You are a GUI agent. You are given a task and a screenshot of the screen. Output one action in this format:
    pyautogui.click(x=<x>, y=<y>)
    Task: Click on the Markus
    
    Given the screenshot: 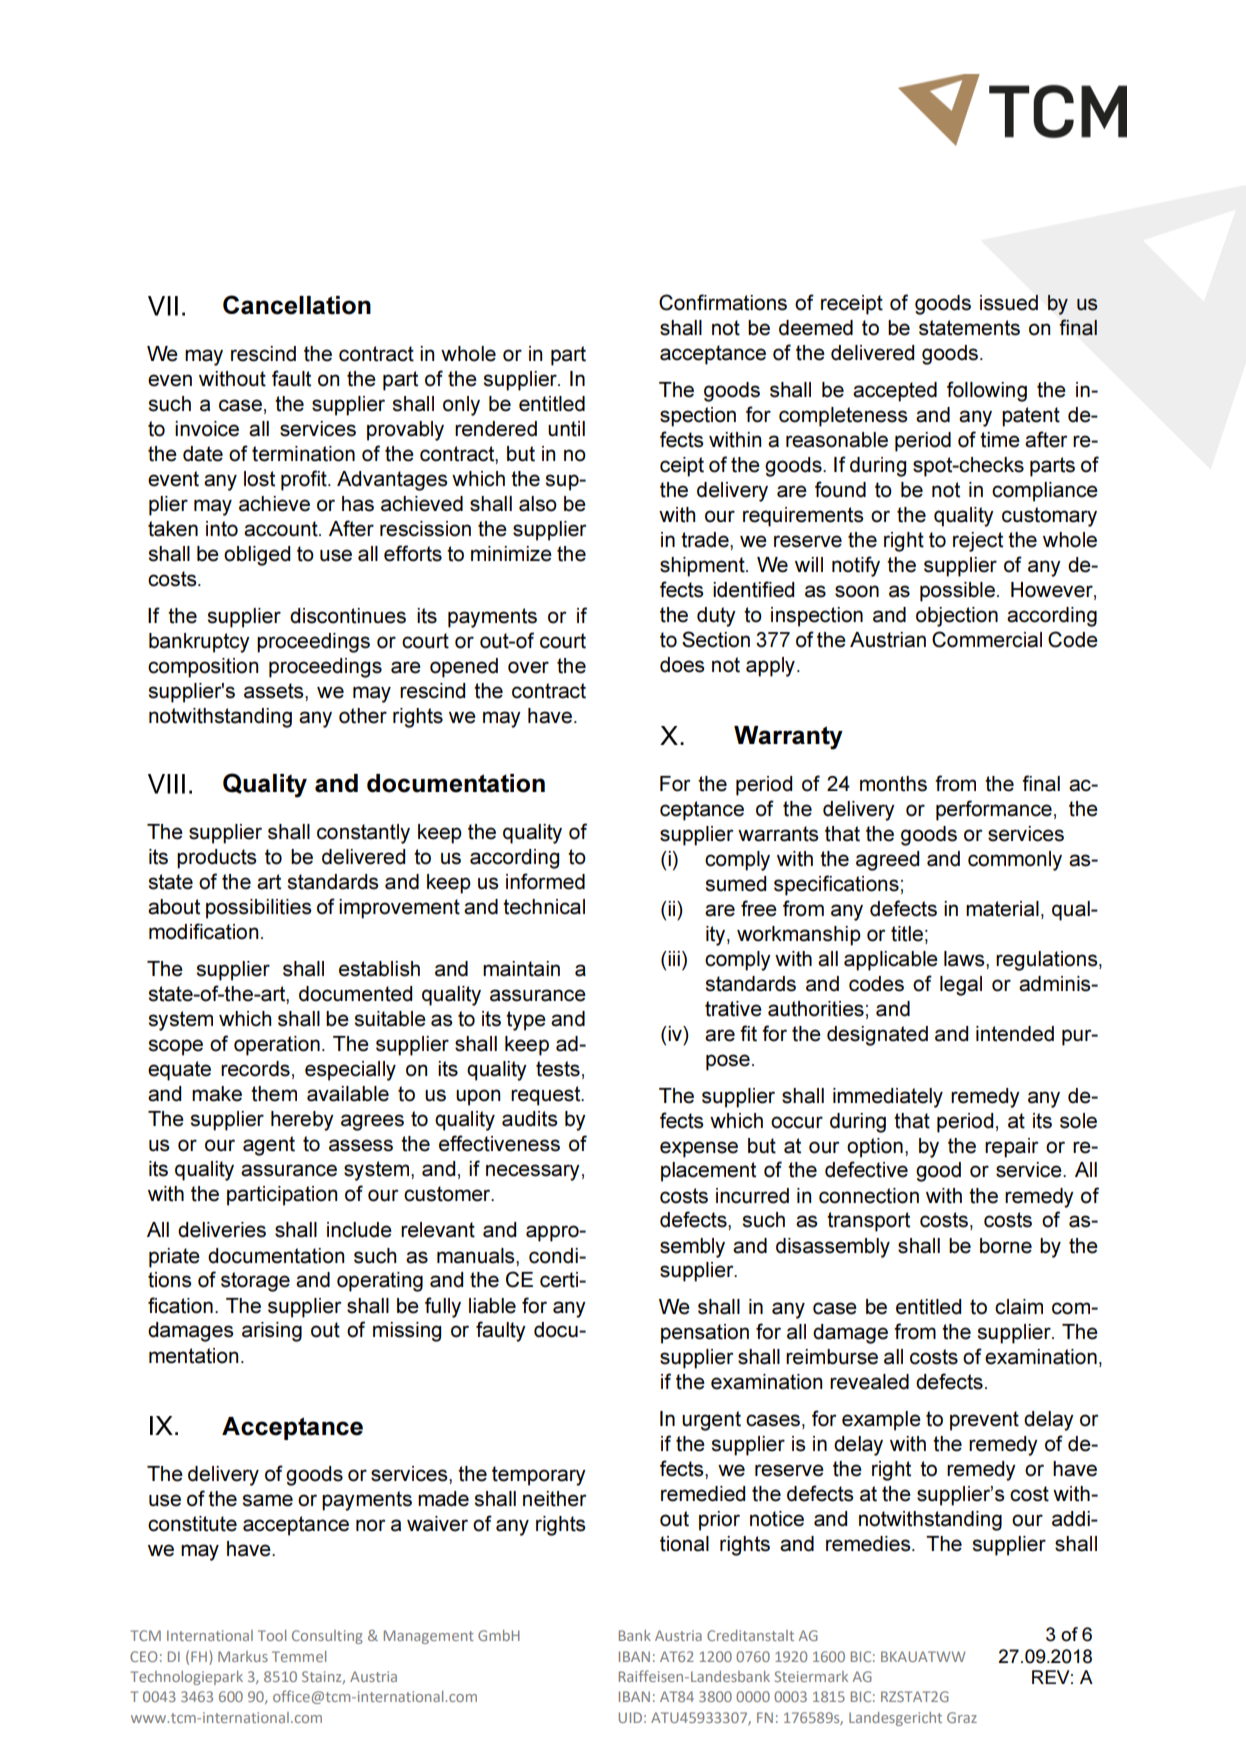 What is the action you would take?
    pyautogui.click(x=243, y=1656)
